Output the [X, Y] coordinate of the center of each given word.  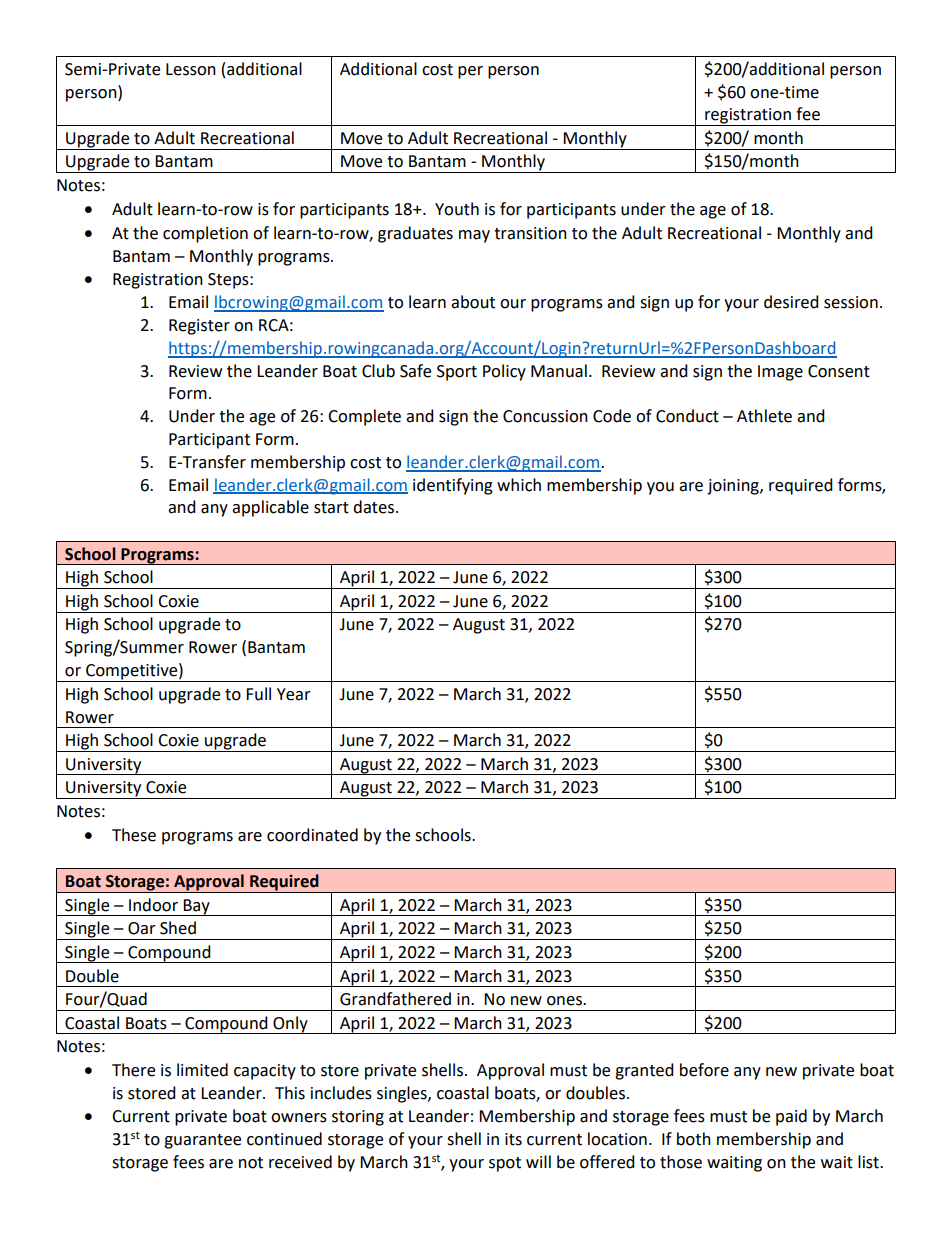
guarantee [202, 1141]
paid [791, 1117]
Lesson [191, 69]
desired [791, 302]
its [513, 1139]
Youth [457, 209]
